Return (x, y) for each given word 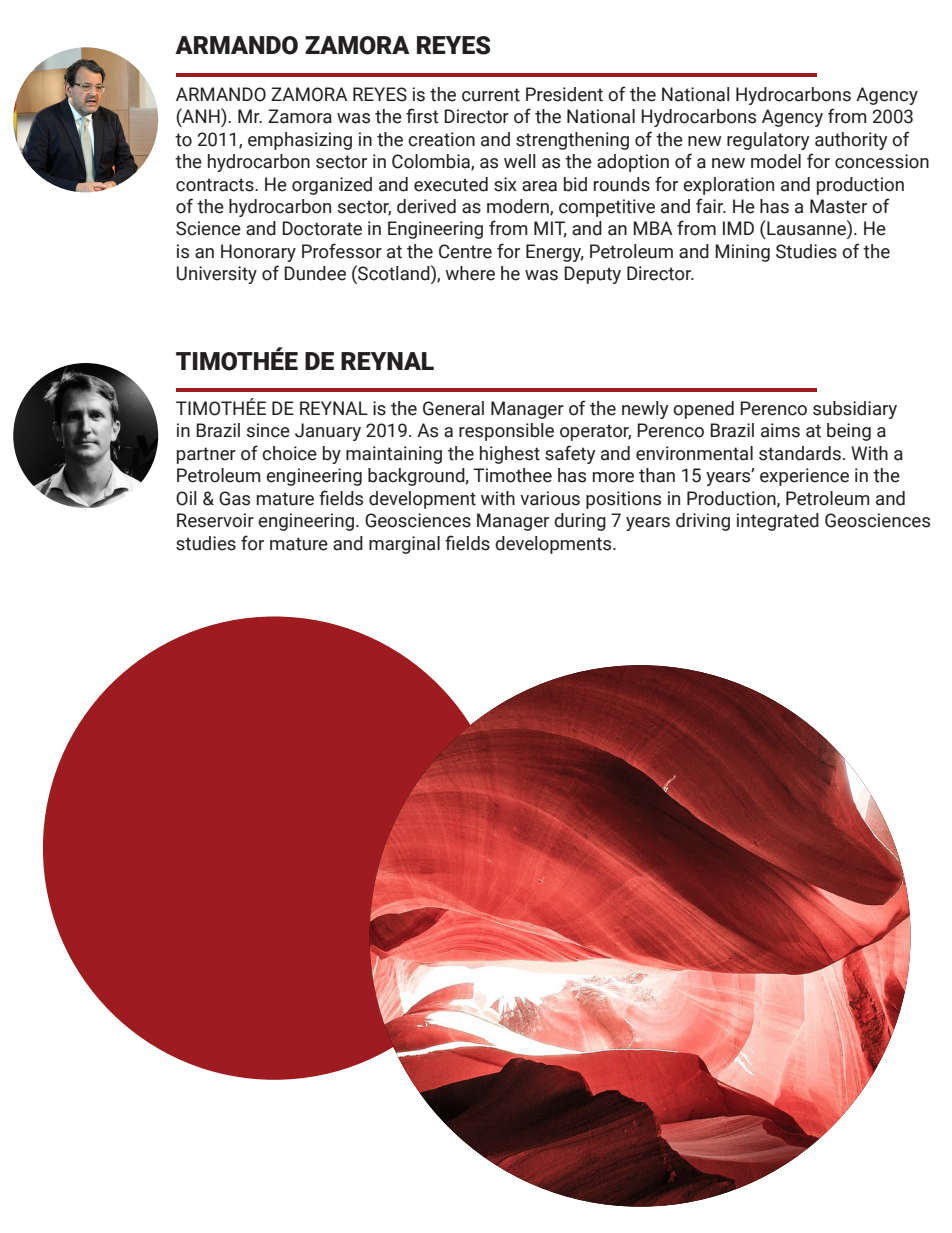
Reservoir (215, 520)
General (453, 408)
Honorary (258, 253)
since (268, 430)
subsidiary (855, 410)
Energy (555, 253)
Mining (742, 253)
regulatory (768, 141)
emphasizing (300, 141)
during (580, 522)
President (564, 94)
